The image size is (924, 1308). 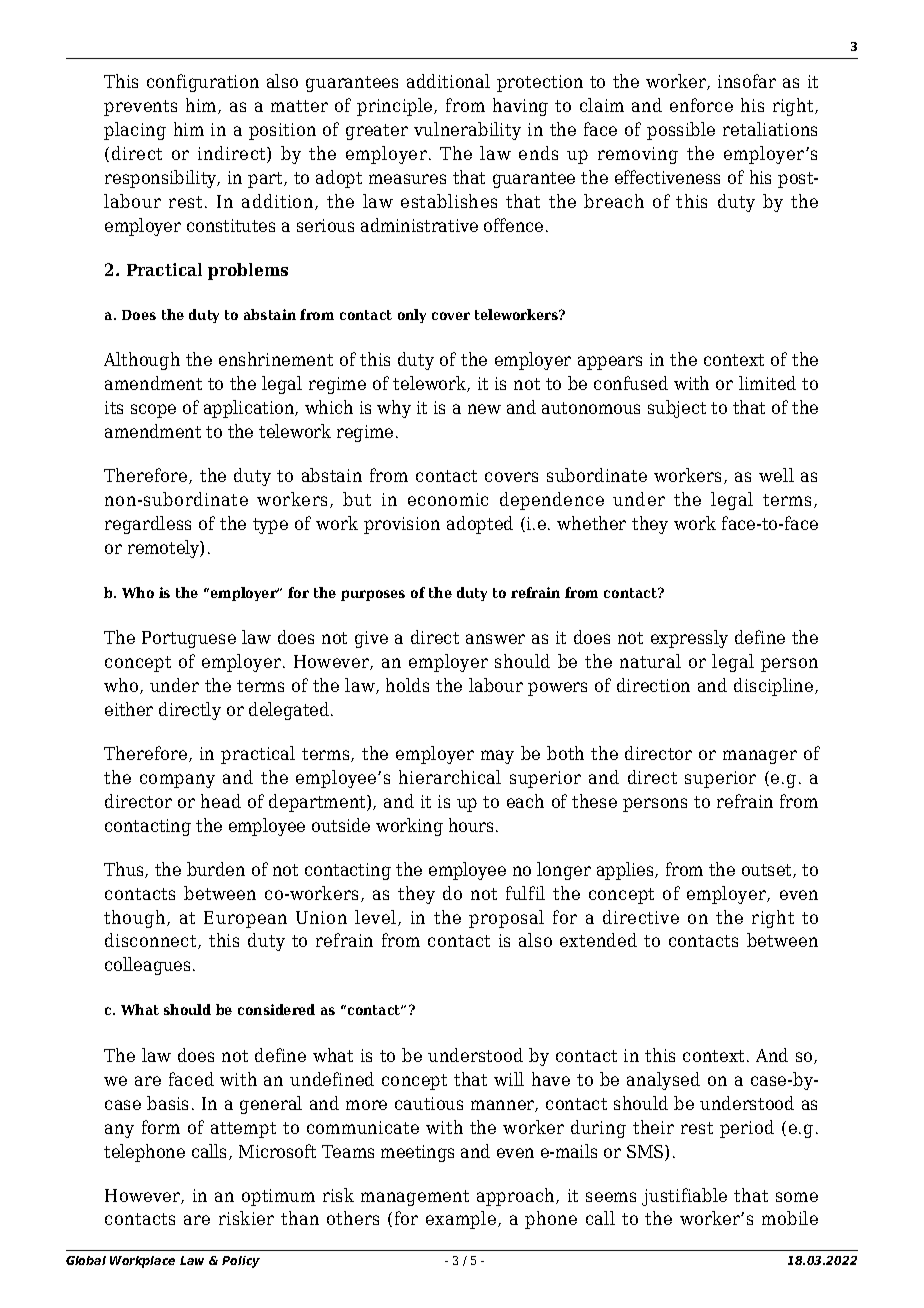 I want to click on holds, so click(x=407, y=685).
